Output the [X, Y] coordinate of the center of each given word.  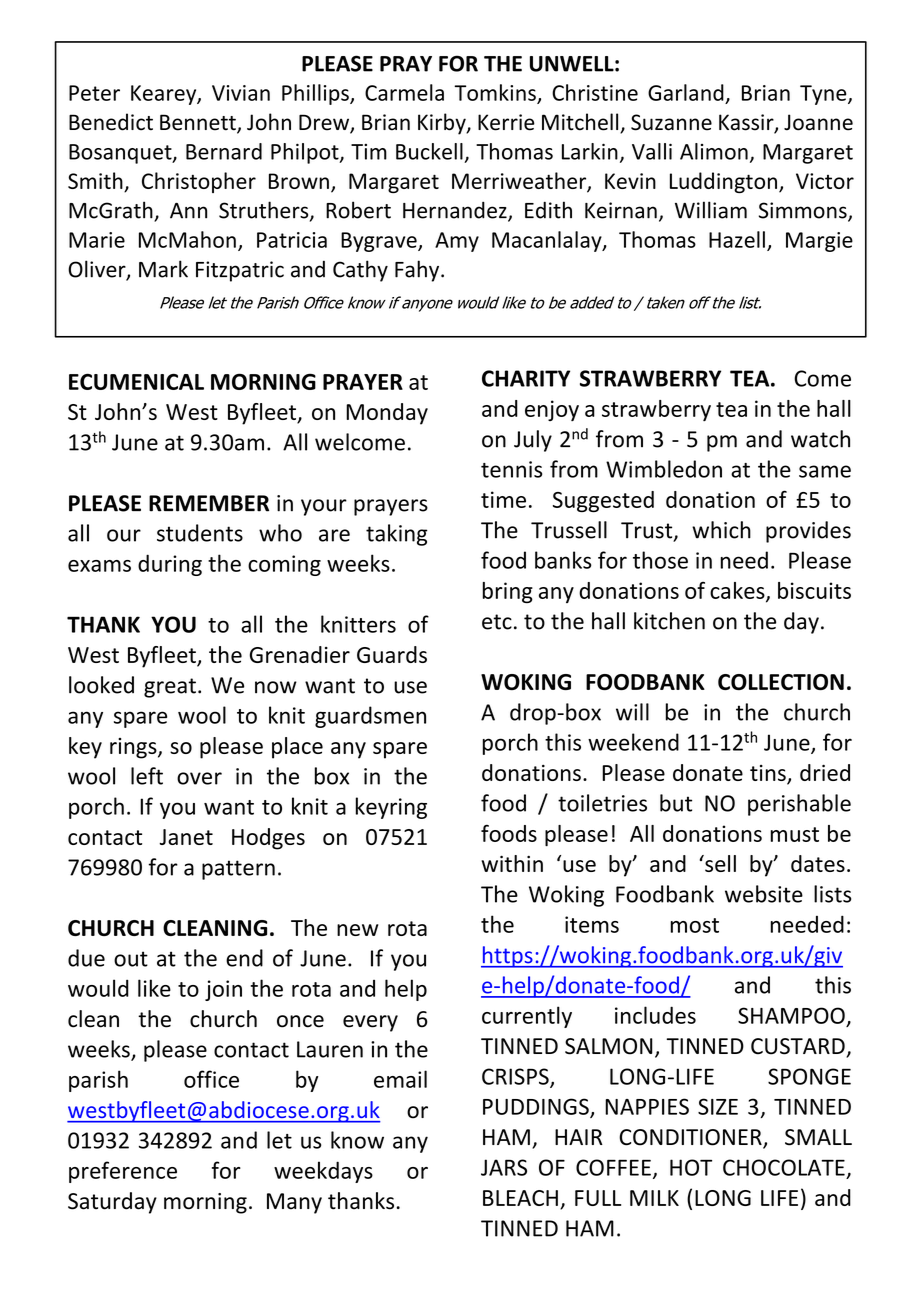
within [512, 863]
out [131, 959]
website [764, 894]
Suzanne [671, 122]
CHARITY [526, 378]
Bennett [199, 123]
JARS [504, 1167]
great [170, 688]
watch [820, 439]
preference [123, 1172]
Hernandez [456, 211]
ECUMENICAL [136, 381]
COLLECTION [781, 682]
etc [497, 622]
